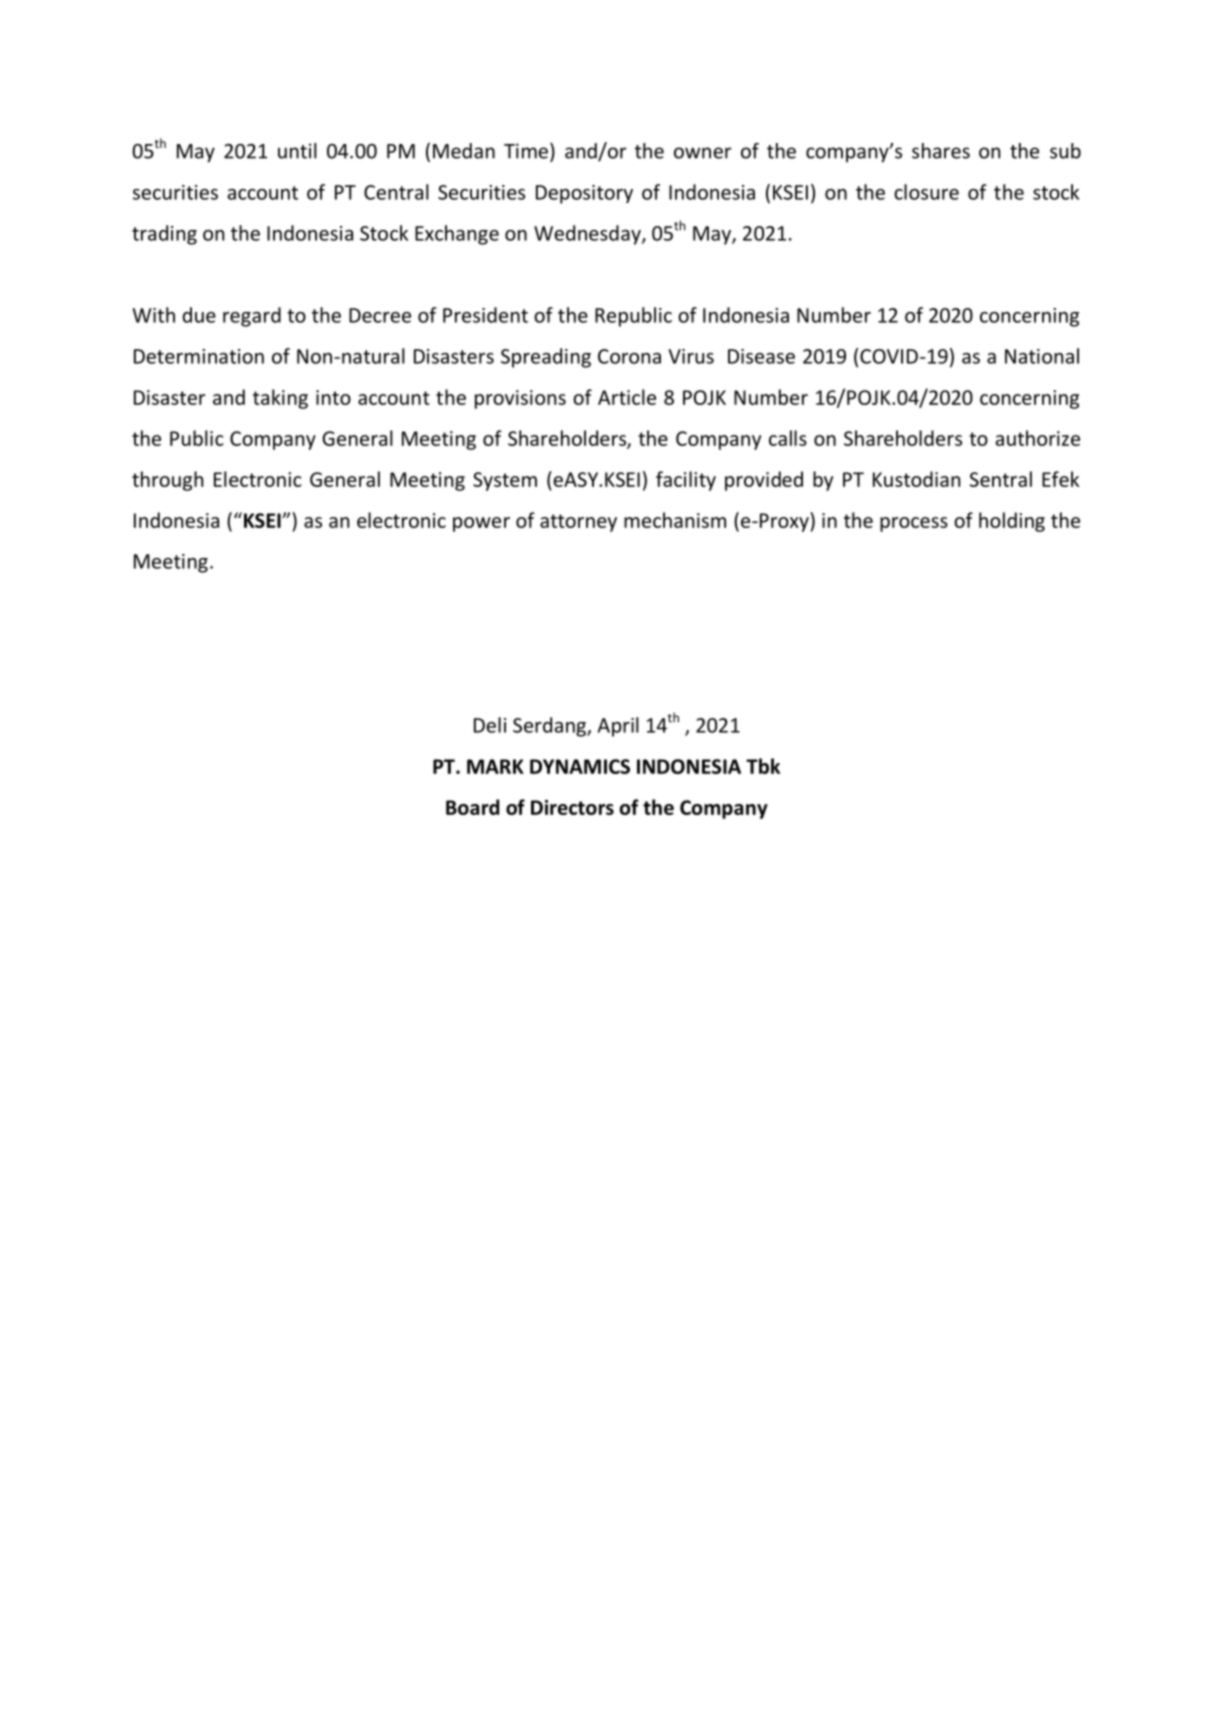 The width and height of the document is (1212, 1714). I want to click on Depository, so click(584, 194).
